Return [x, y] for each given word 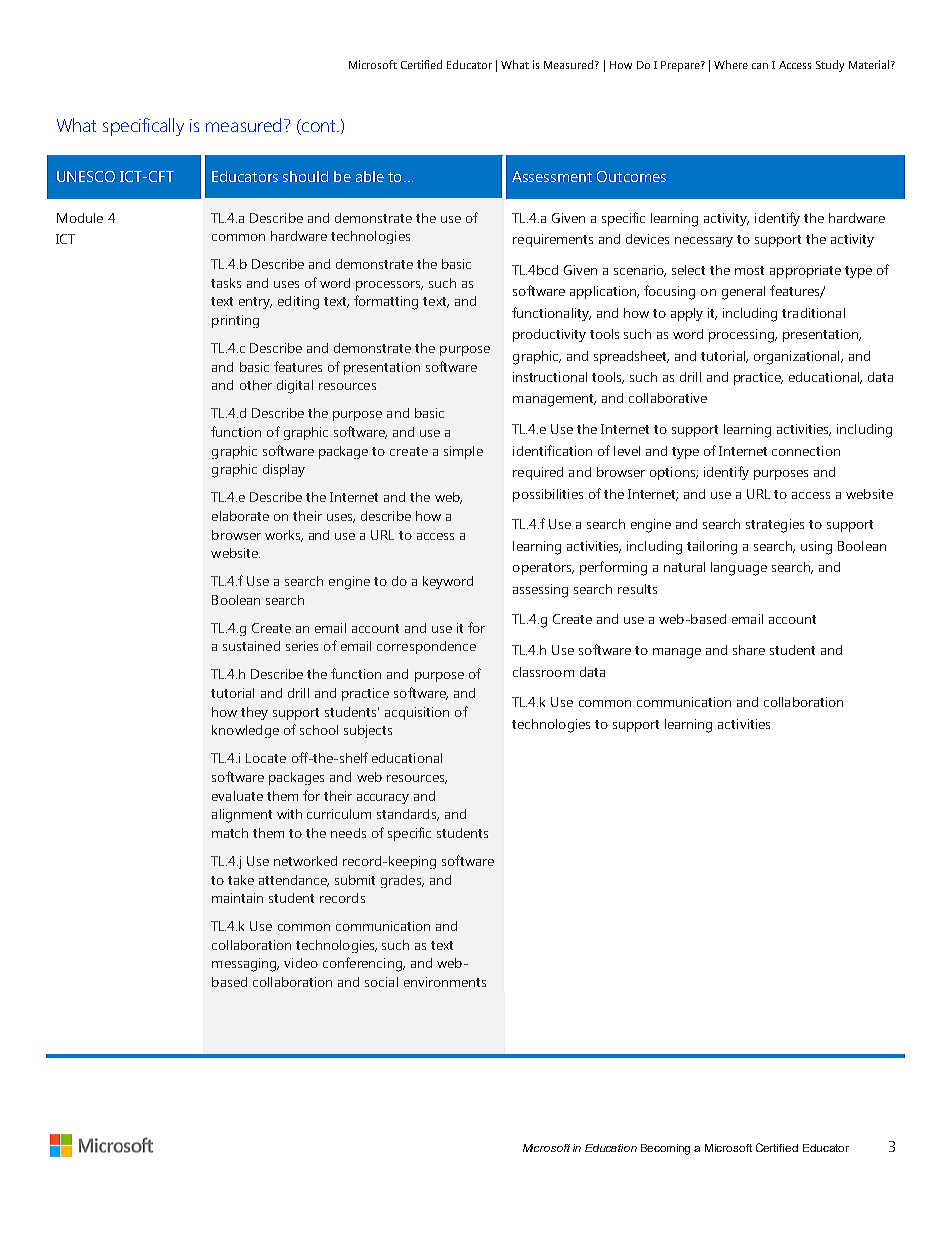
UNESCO [86, 176]
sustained [251, 646]
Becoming [665, 1149]
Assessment [552, 176]
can [760, 66]
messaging [245, 965]
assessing [540, 591]
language [739, 569]
